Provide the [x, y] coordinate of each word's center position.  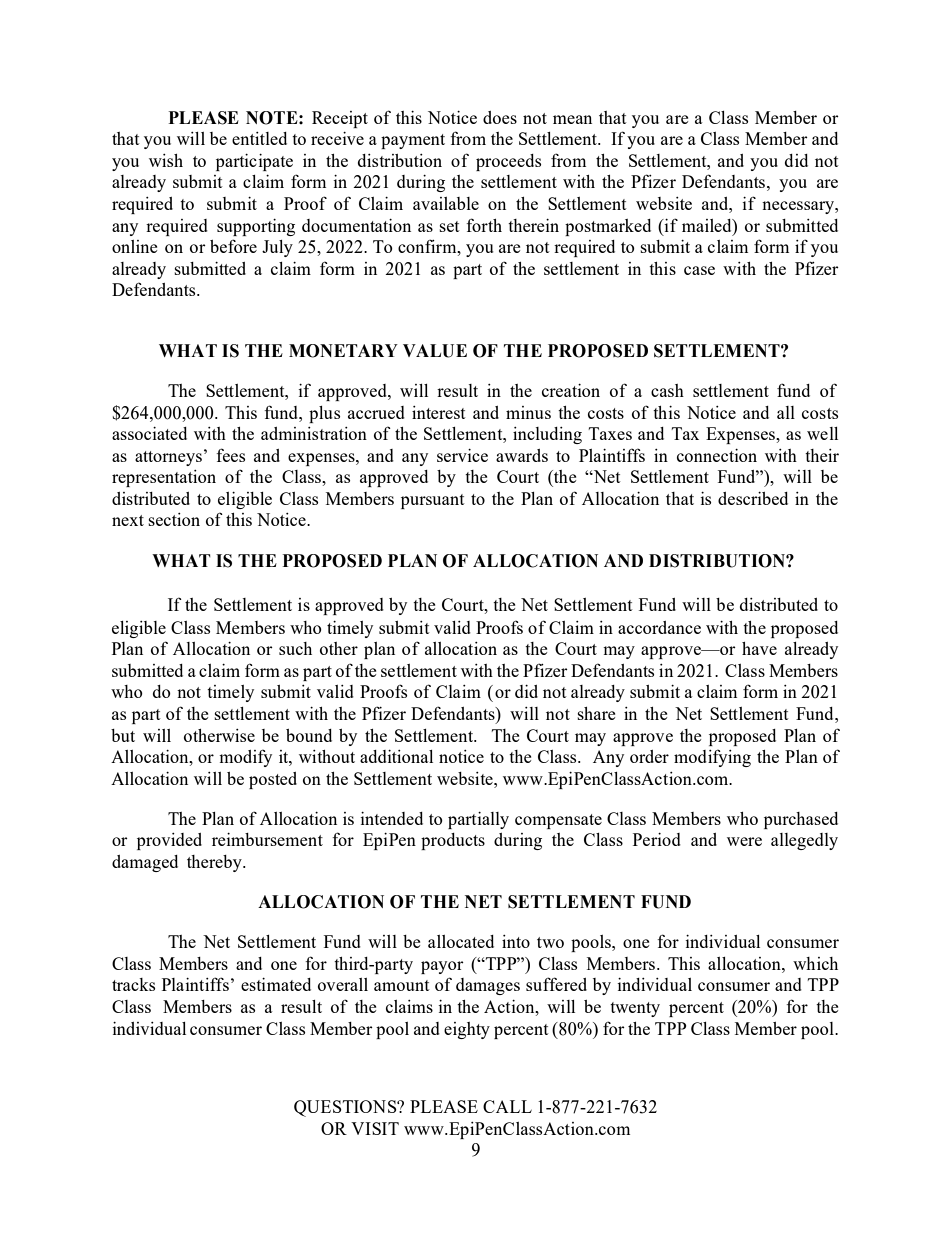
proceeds [508, 162]
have [759, 648]
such [295, 648]
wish [166, 160]
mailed [708, 225]
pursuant [433, 501]
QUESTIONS [346, 1108]
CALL [507, 1106]
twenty [635, 1009]
